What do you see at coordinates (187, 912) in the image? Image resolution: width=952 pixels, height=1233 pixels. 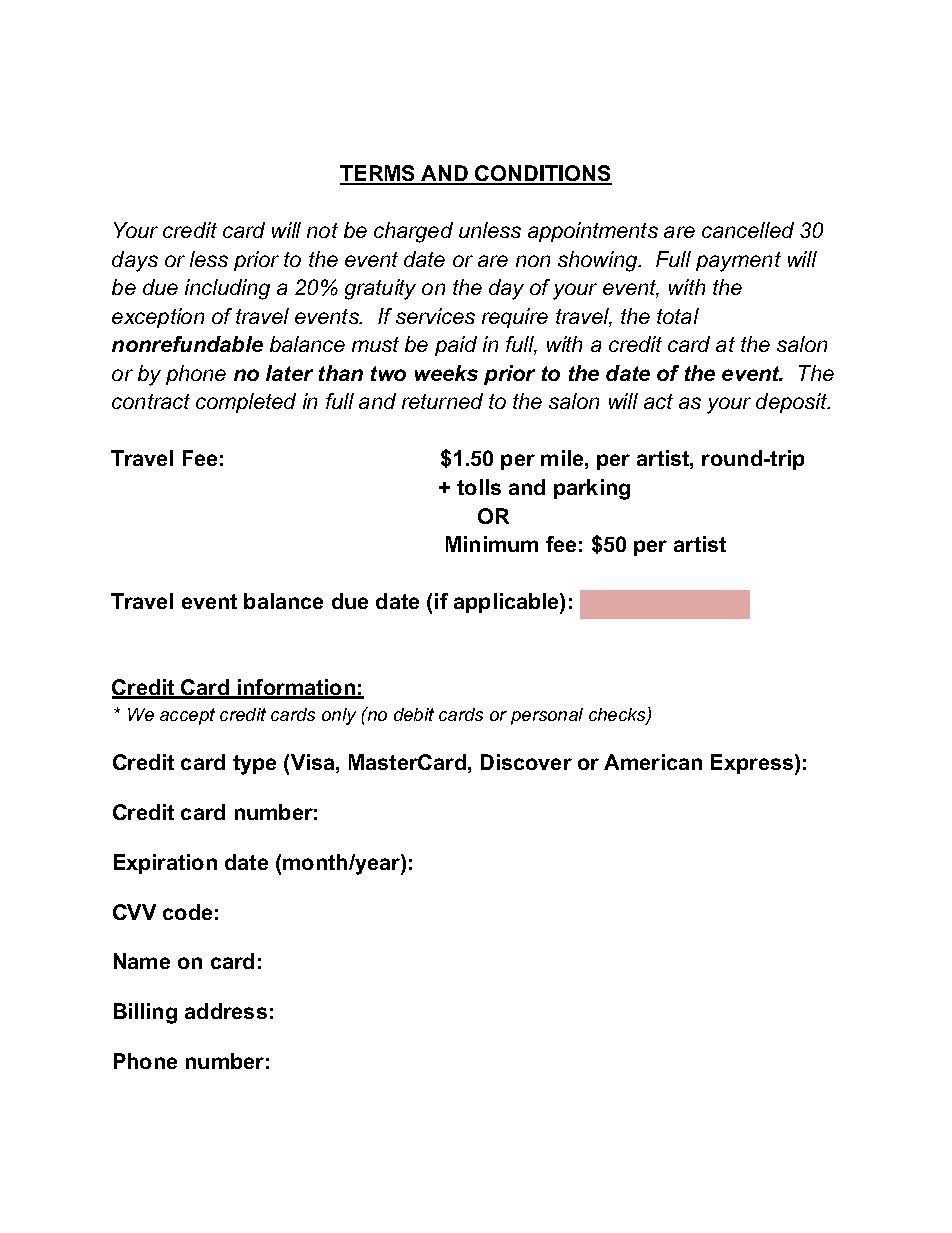 I see `code` at bounding box center [187, 912].
